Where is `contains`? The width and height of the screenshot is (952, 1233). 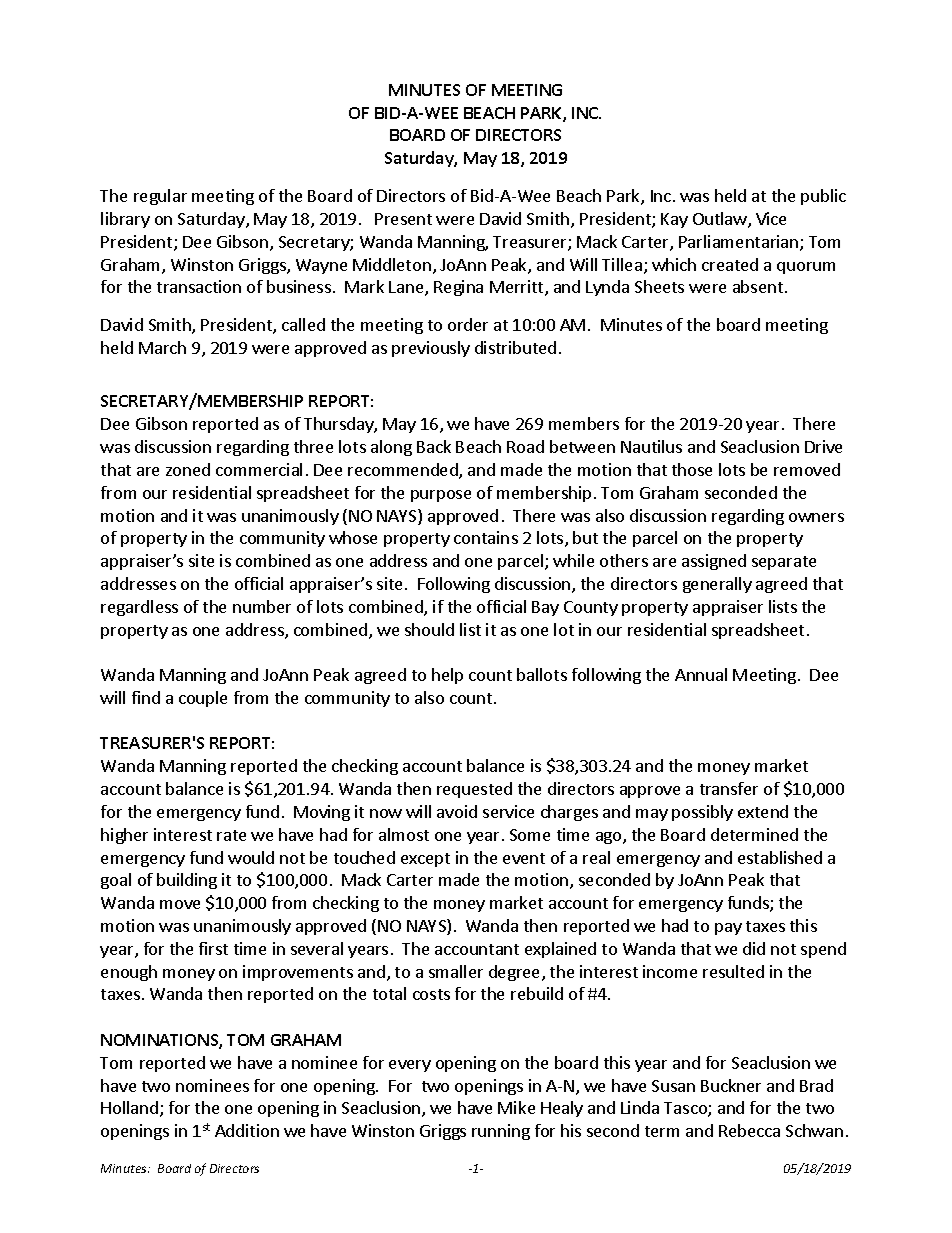
contains is located at coordinates (486, 537).
